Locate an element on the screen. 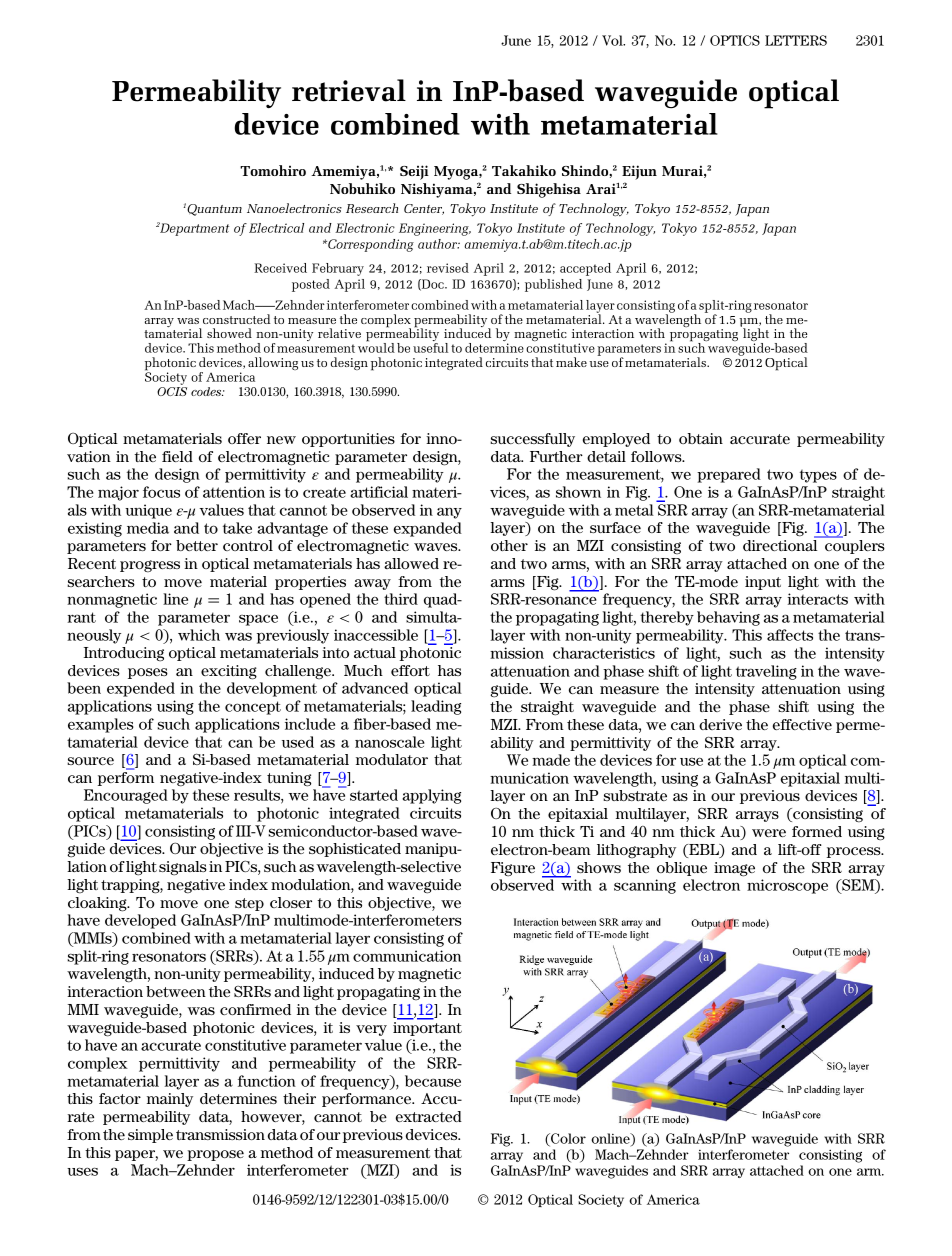  Encouraged is located at coordinates (126, 796).
